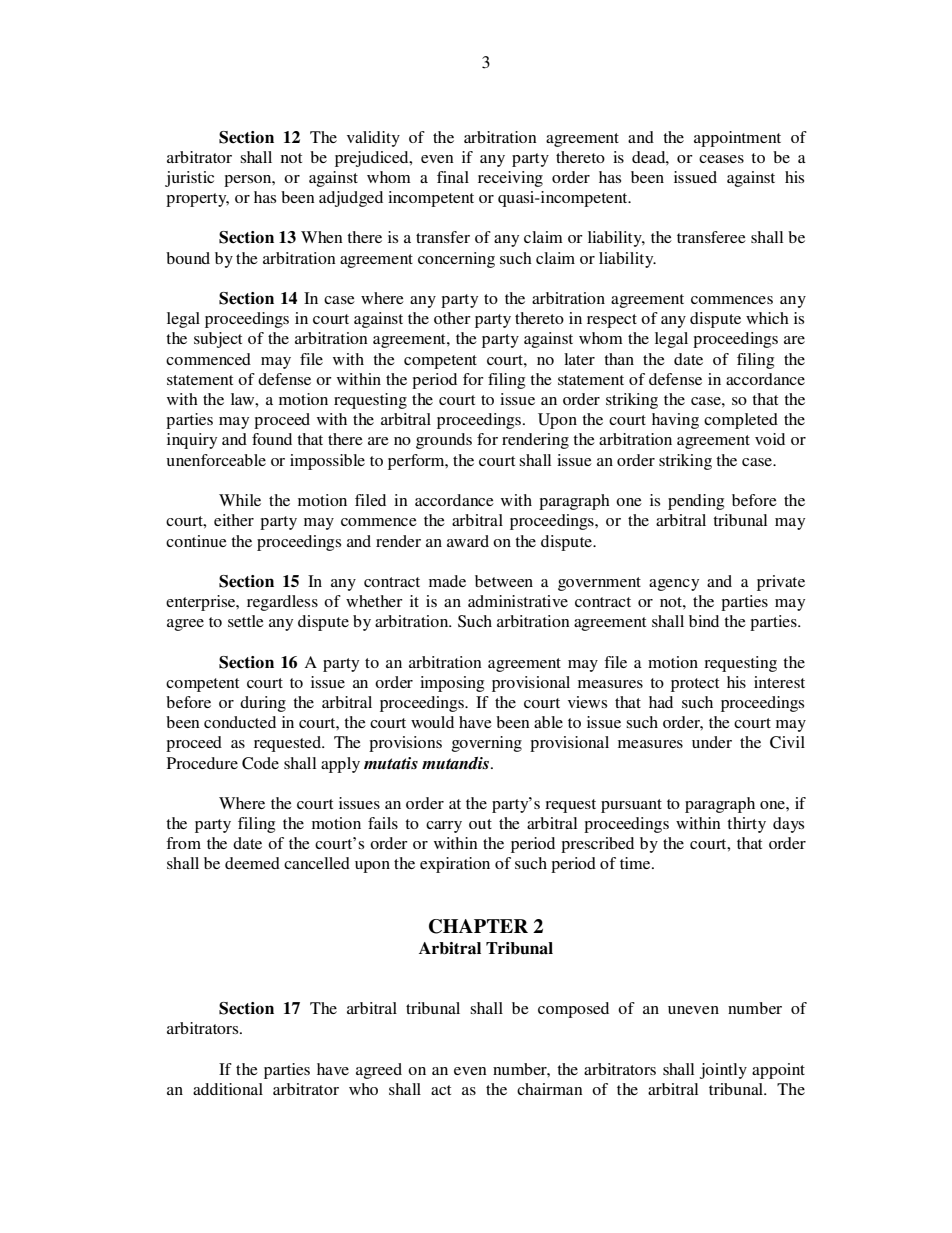 The image size is (952, 1233). What do you see at coordinates (721, 159) in the page?
I see `ceases` at bounding box center [721, 159].
